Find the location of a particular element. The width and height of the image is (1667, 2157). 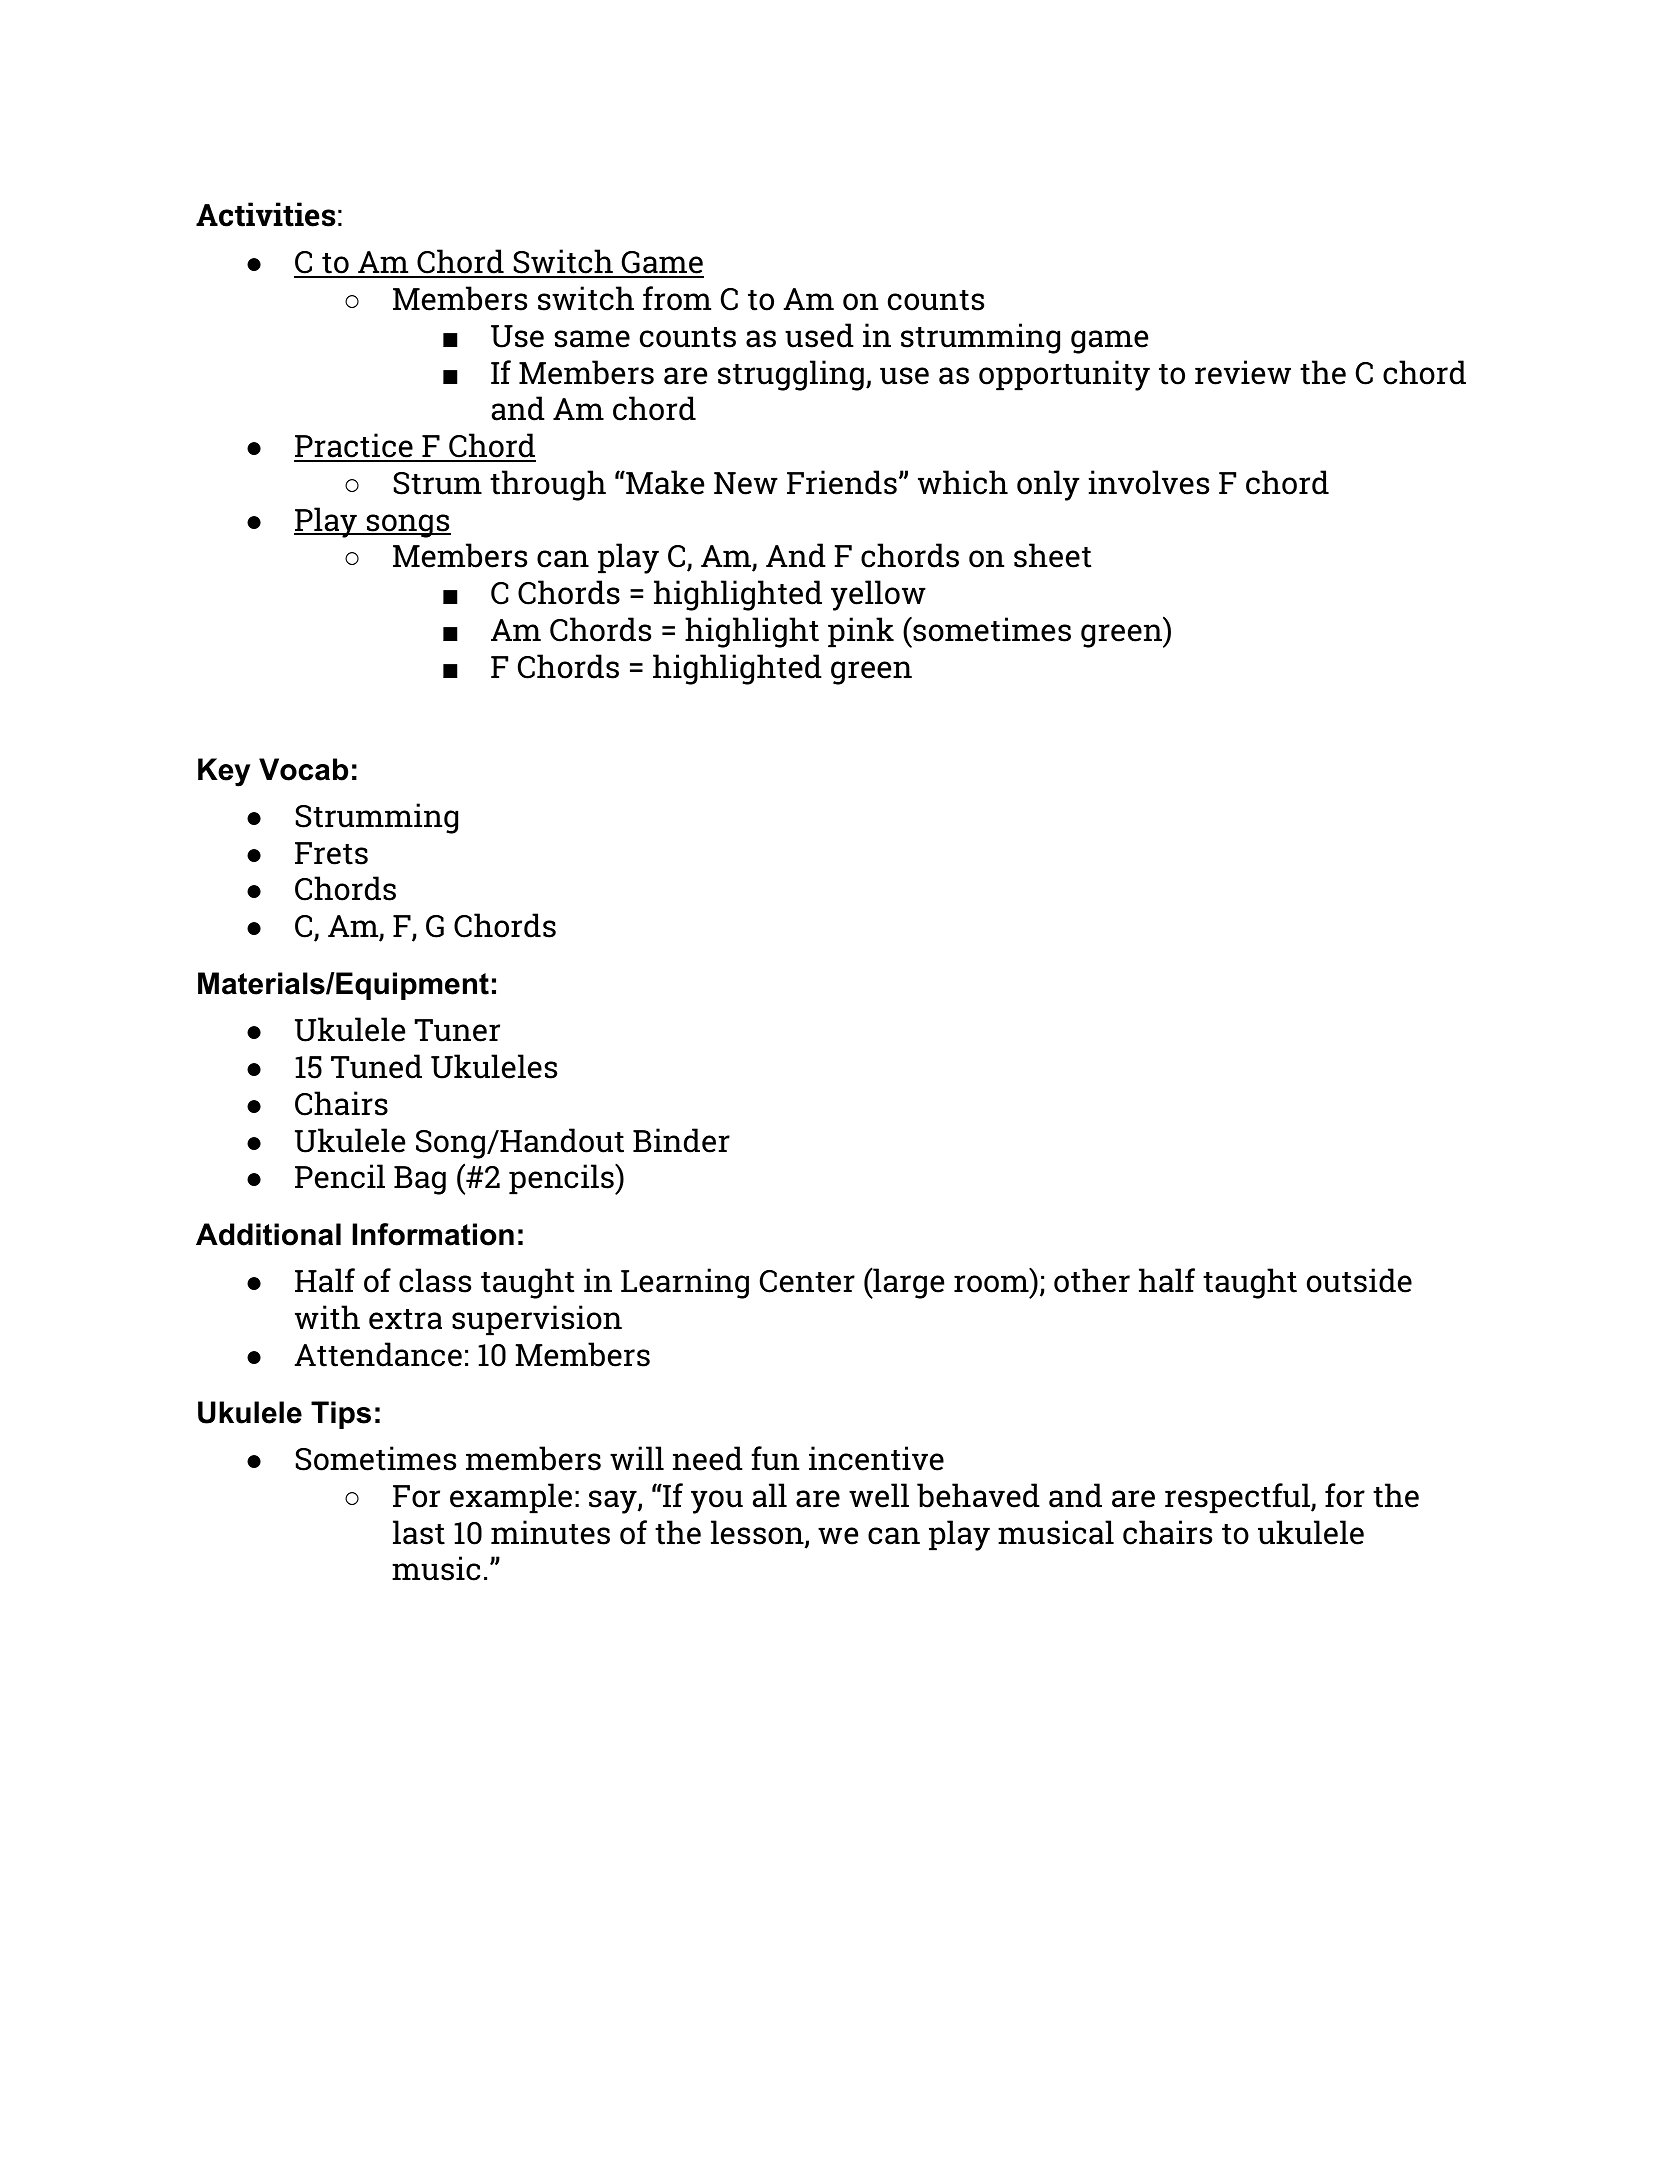

other is located at coordinates (1092, 1280).
